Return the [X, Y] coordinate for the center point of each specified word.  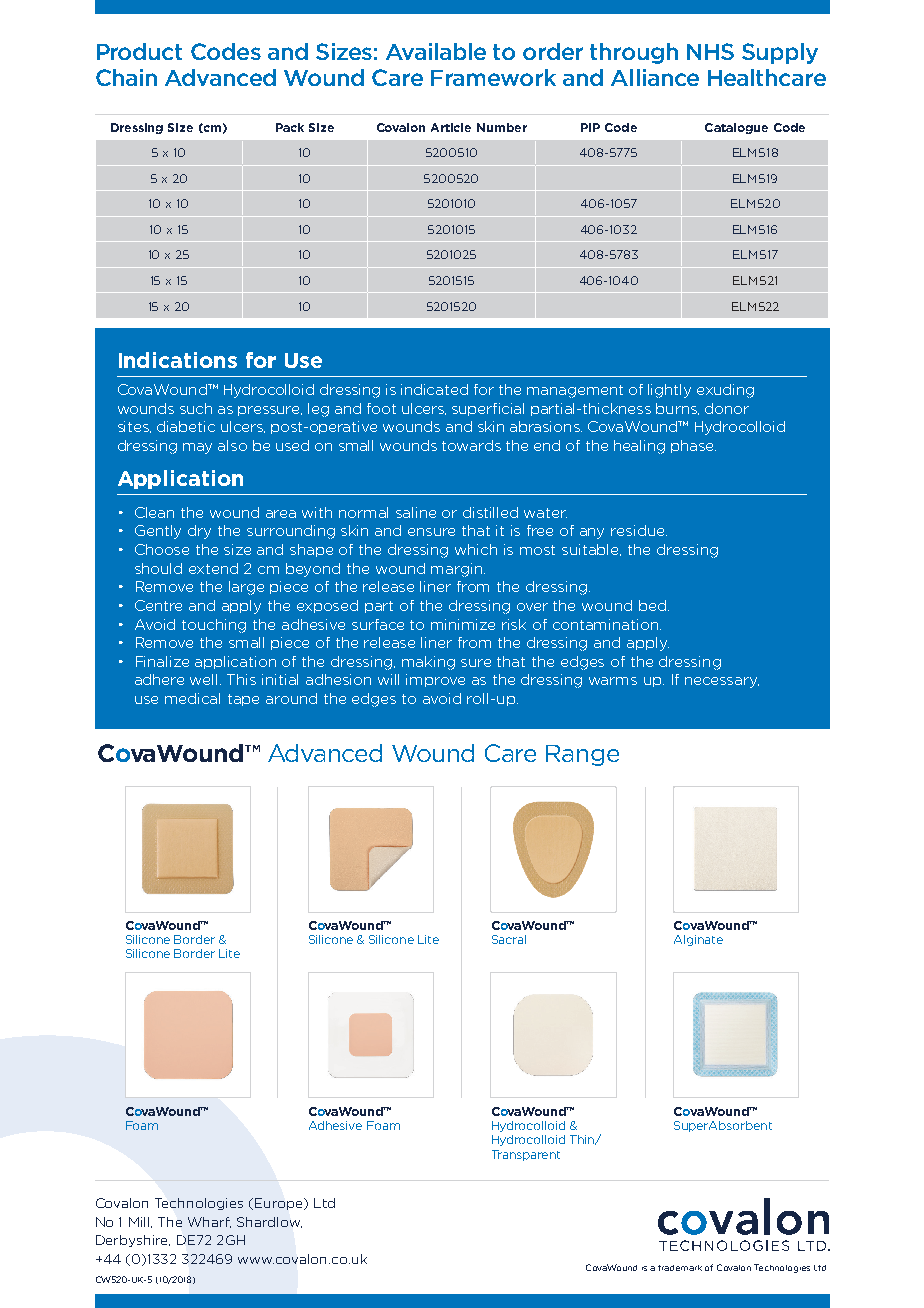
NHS [710, 51]
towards [471, 445]
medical [192, 698]
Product [139, 51]
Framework [493, 77]
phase [693, 446]
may [197, 448]
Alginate [698, 940]
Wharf [209, 1222]
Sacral [509, 939]
